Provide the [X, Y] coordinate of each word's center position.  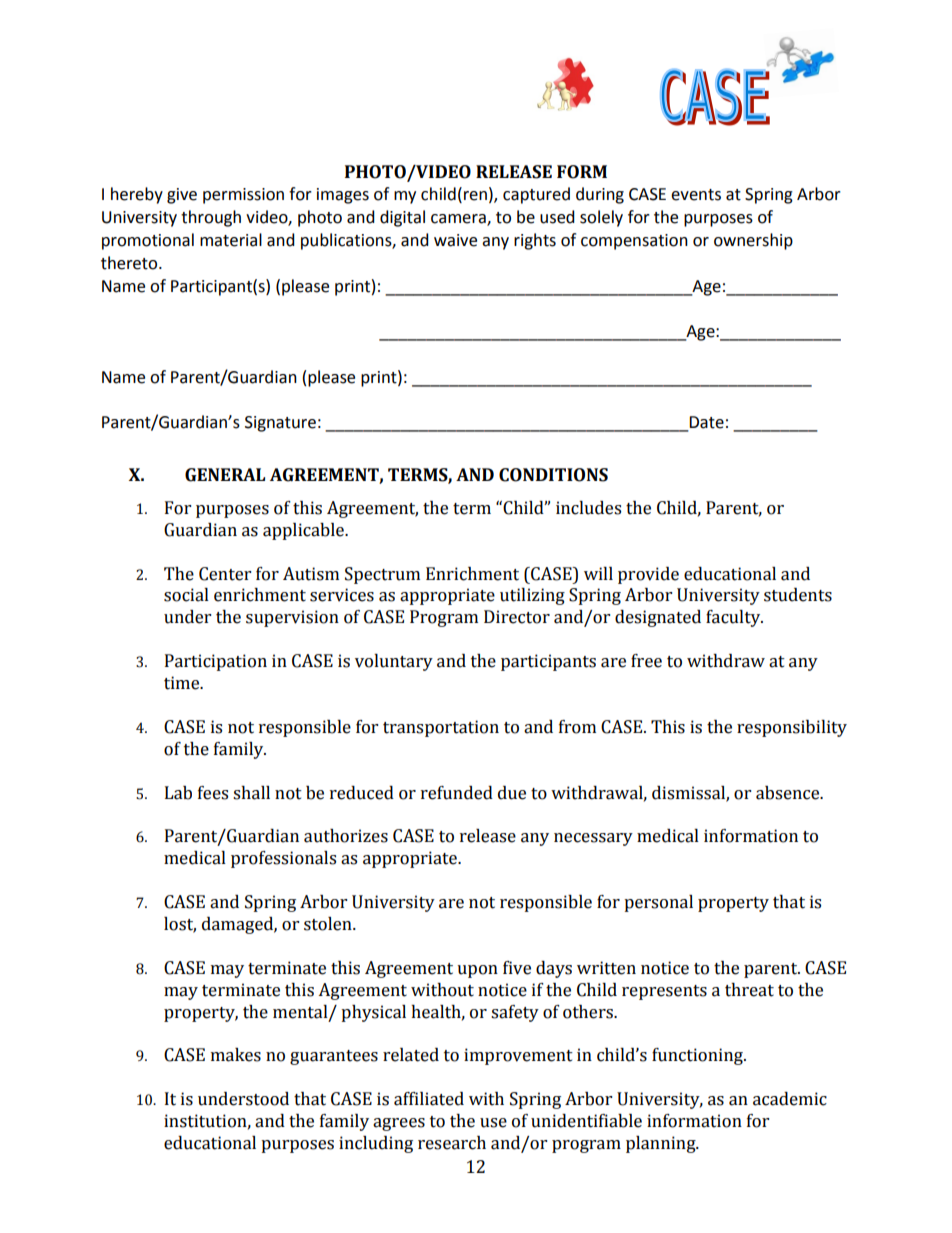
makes [236, 1055]
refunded [457, 793]
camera [459, 220]
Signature [280, 424]
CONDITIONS [553, 475]
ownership [753, 241]
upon [477, 971]
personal [658, 903]
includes [588, 508]
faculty [734, 618]
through [211, 218]
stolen [329, 924]
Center [225, 574]
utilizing [532, 596]
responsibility [792, 728]
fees [213, 793]
